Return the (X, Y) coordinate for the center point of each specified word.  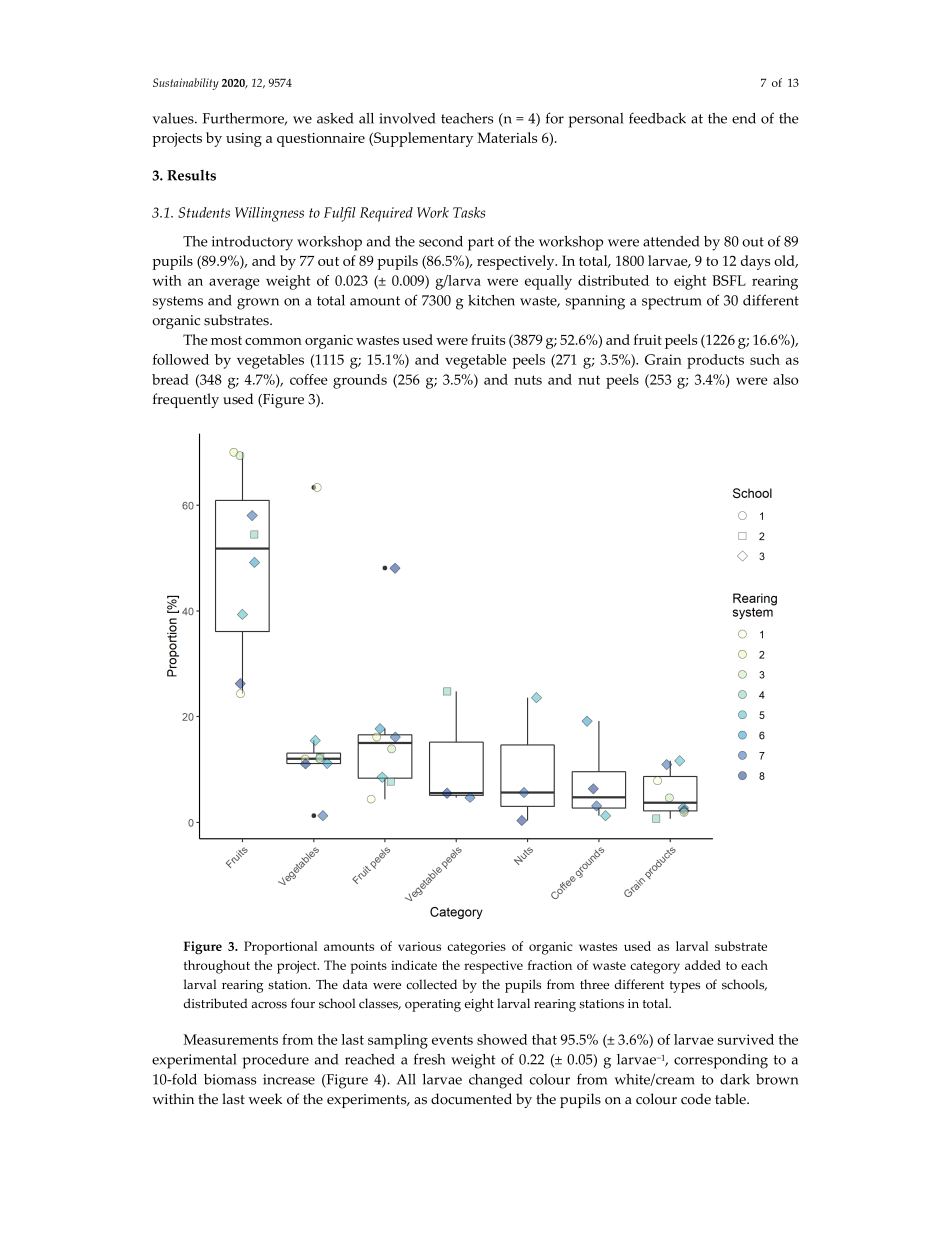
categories (476, 948)
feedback (657, 118)
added (703, 965)
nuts (528, 380)
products (715, 361)
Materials (507, 137)
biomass (230, 1079)
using (244, 140)
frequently (186, 400)
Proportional (281, 948)
